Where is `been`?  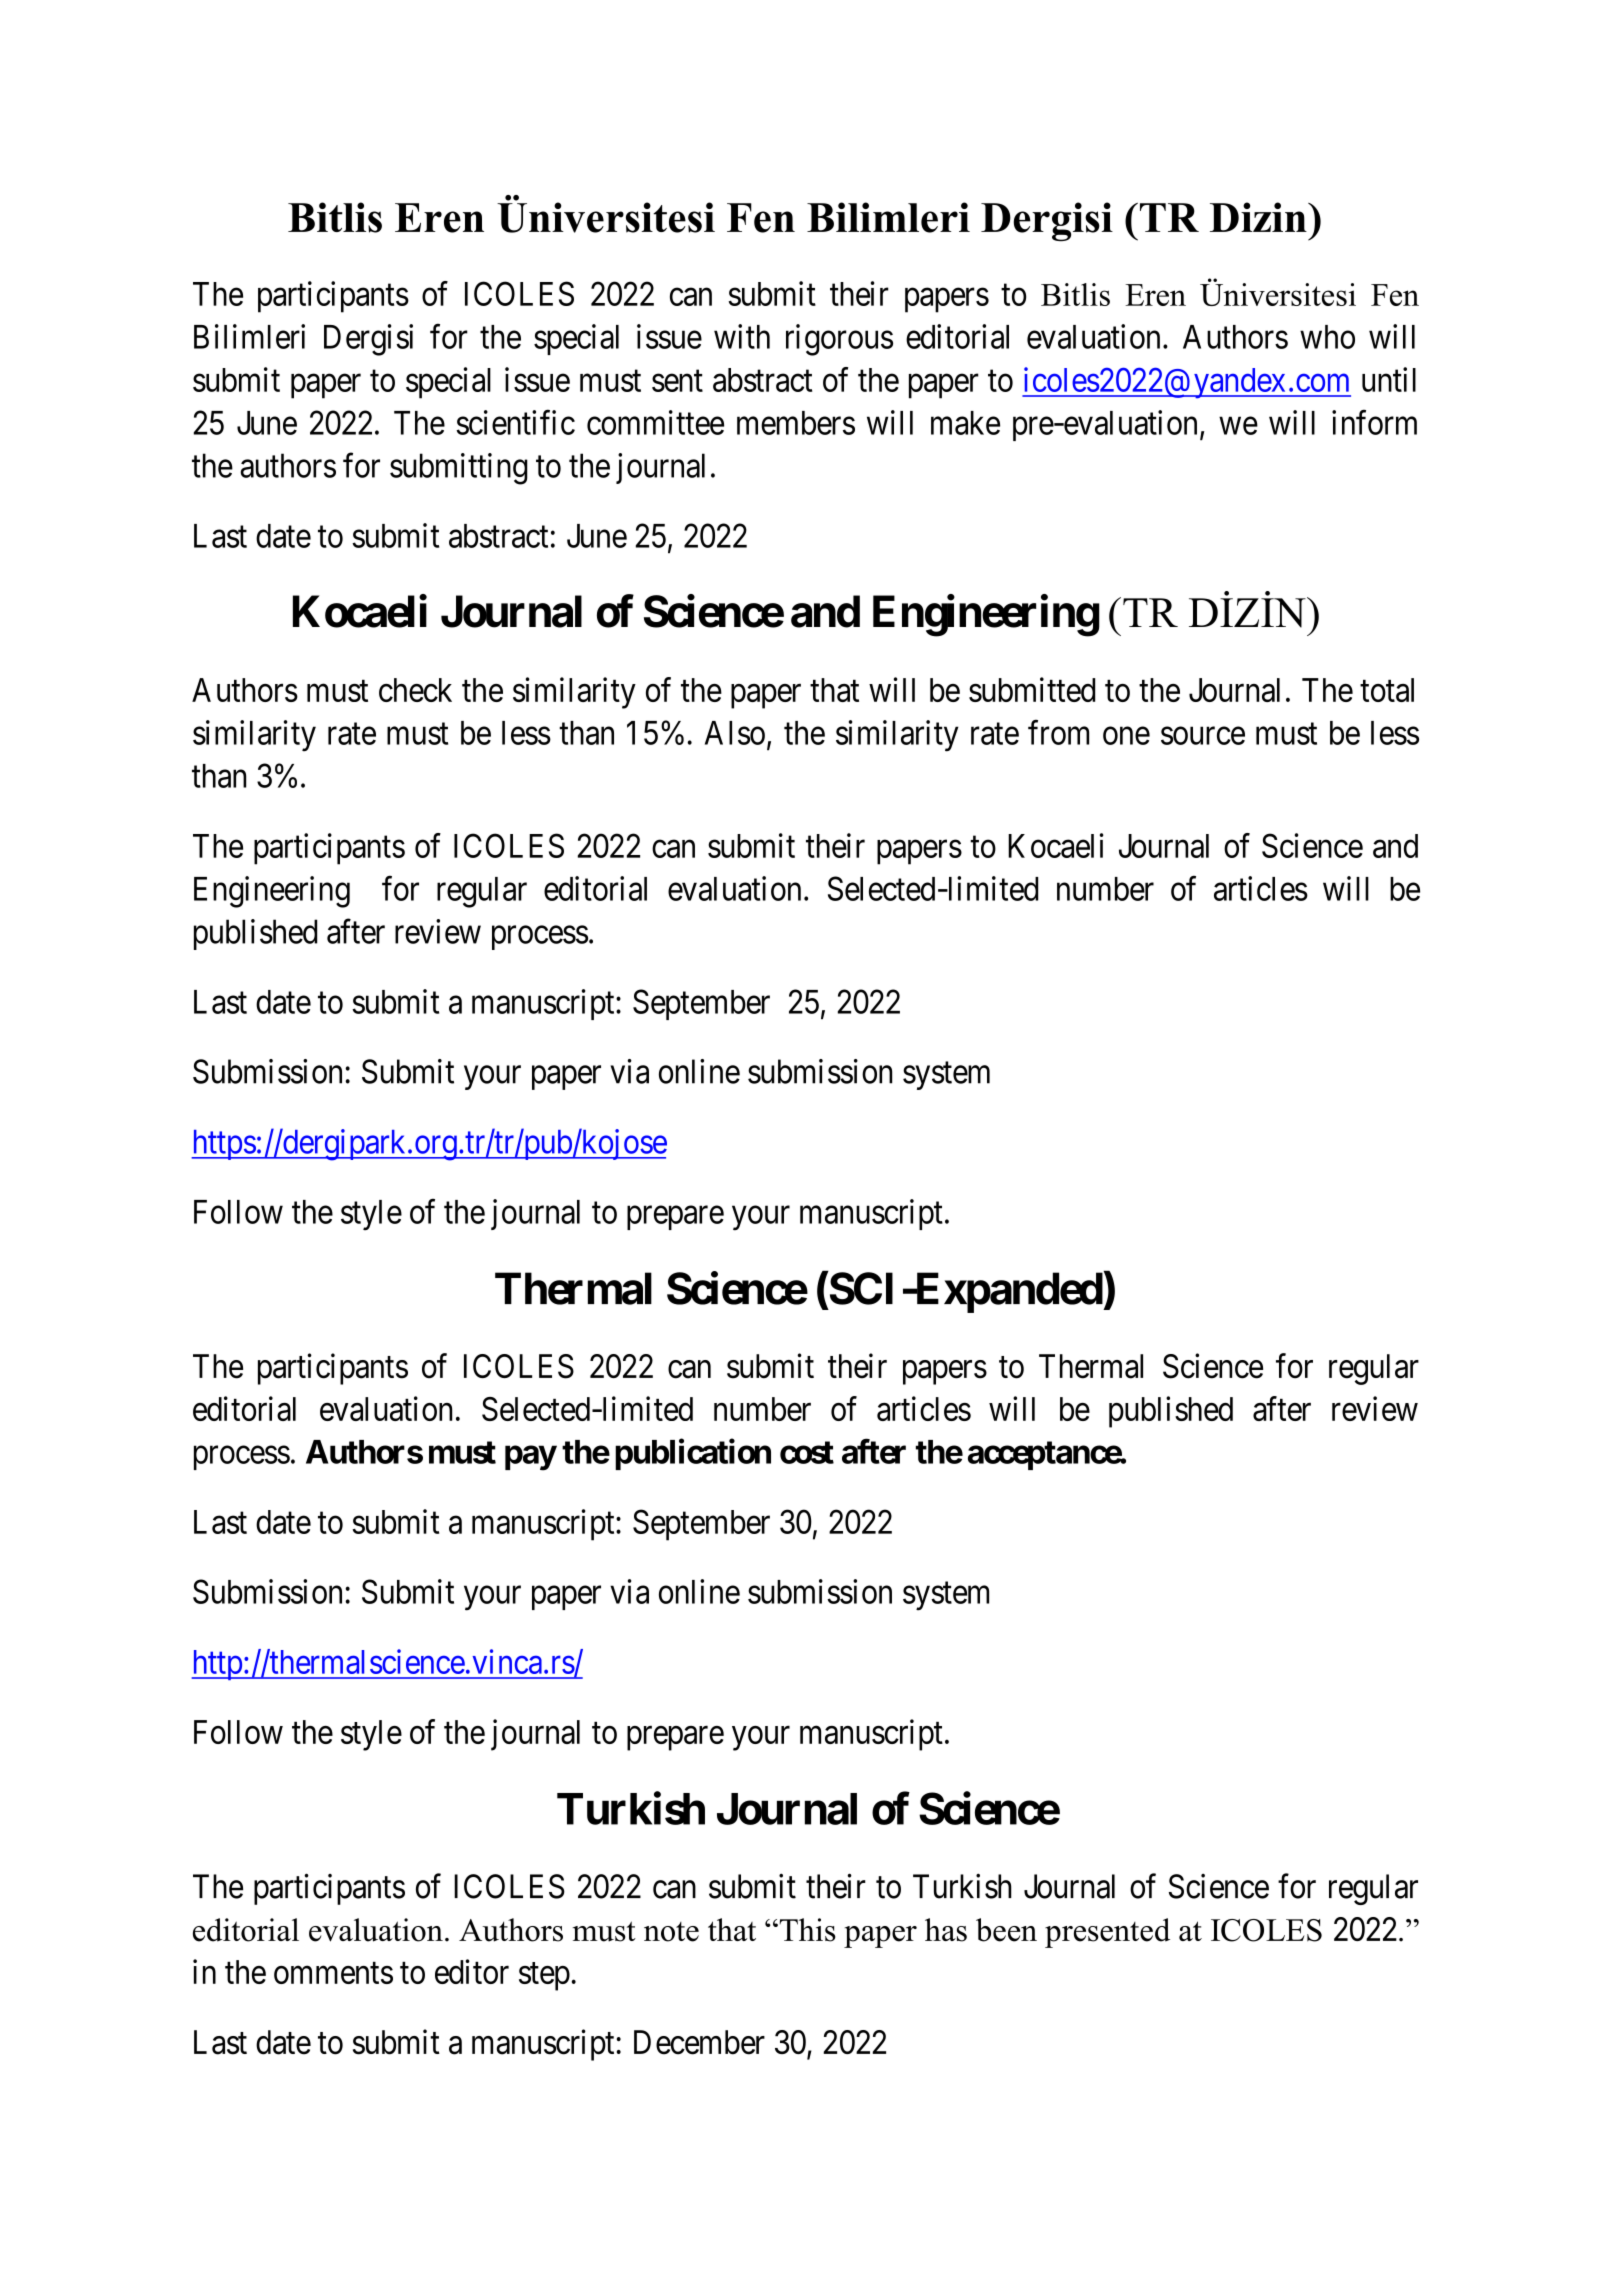
been is located at coordinates (1006, 1930).
